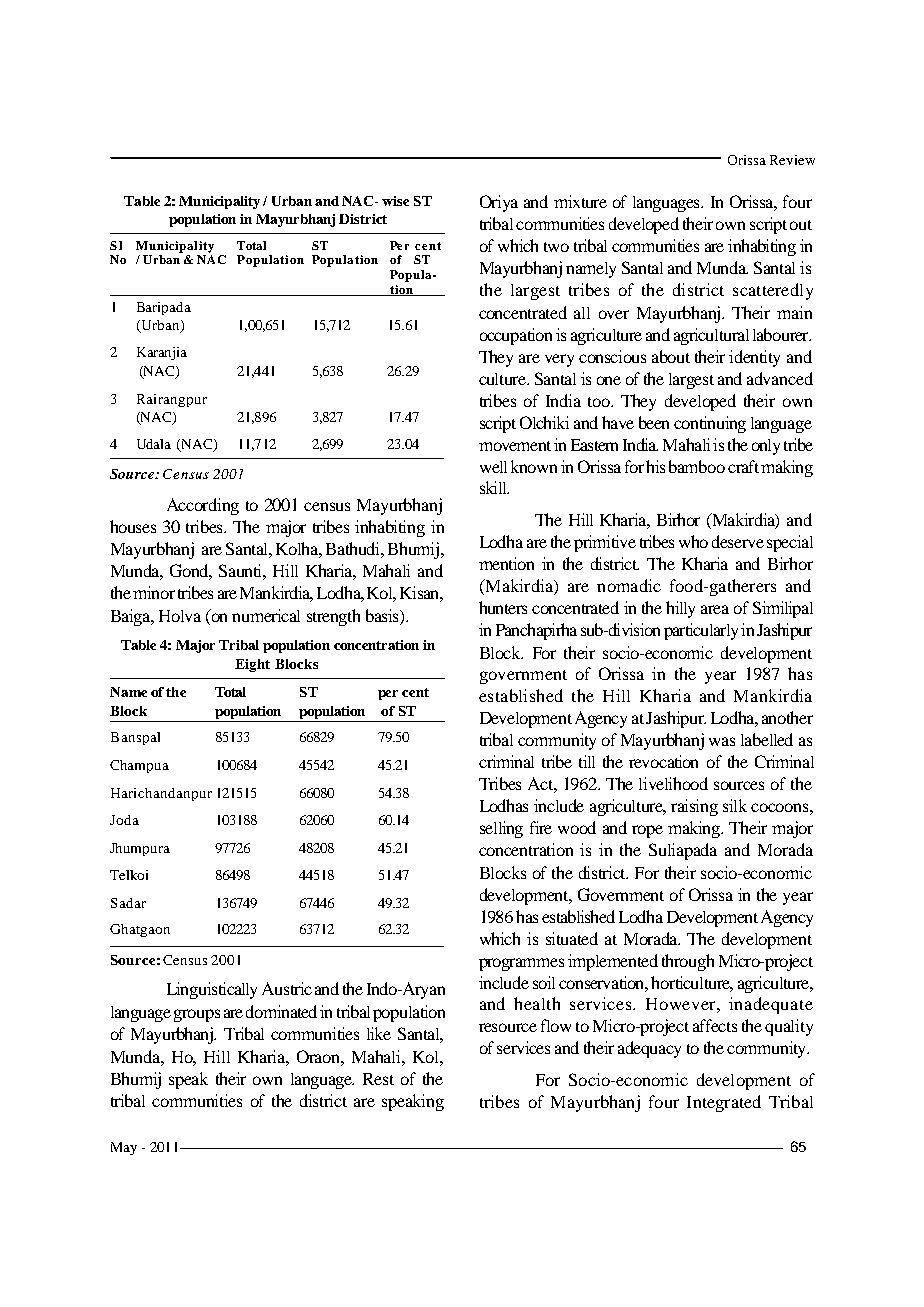 This page has height=1307, width=924. What do you see at coordinates (556, 247) in the page?
I see `two` at bounding box center [556, 247].
